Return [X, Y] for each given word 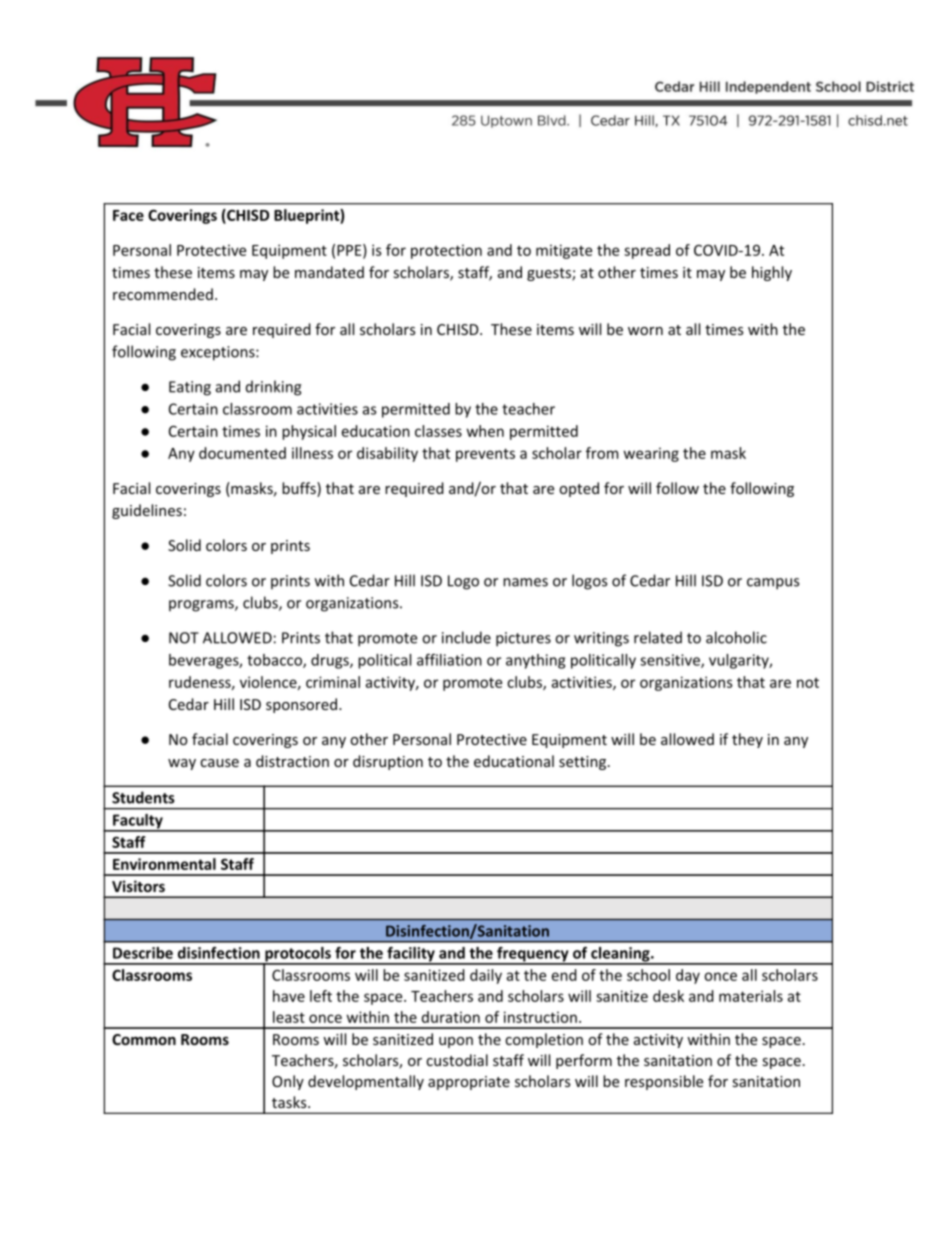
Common [144, 1039]
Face [128, 215]
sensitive [671, 661]
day [688, 976]
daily [486, 976]
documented [242, 453]
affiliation [449, 660]
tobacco [275, 661]
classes [438, 431]
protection [446, 251]
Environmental [164, 864]
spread [647, 251]
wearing [651, 454]
